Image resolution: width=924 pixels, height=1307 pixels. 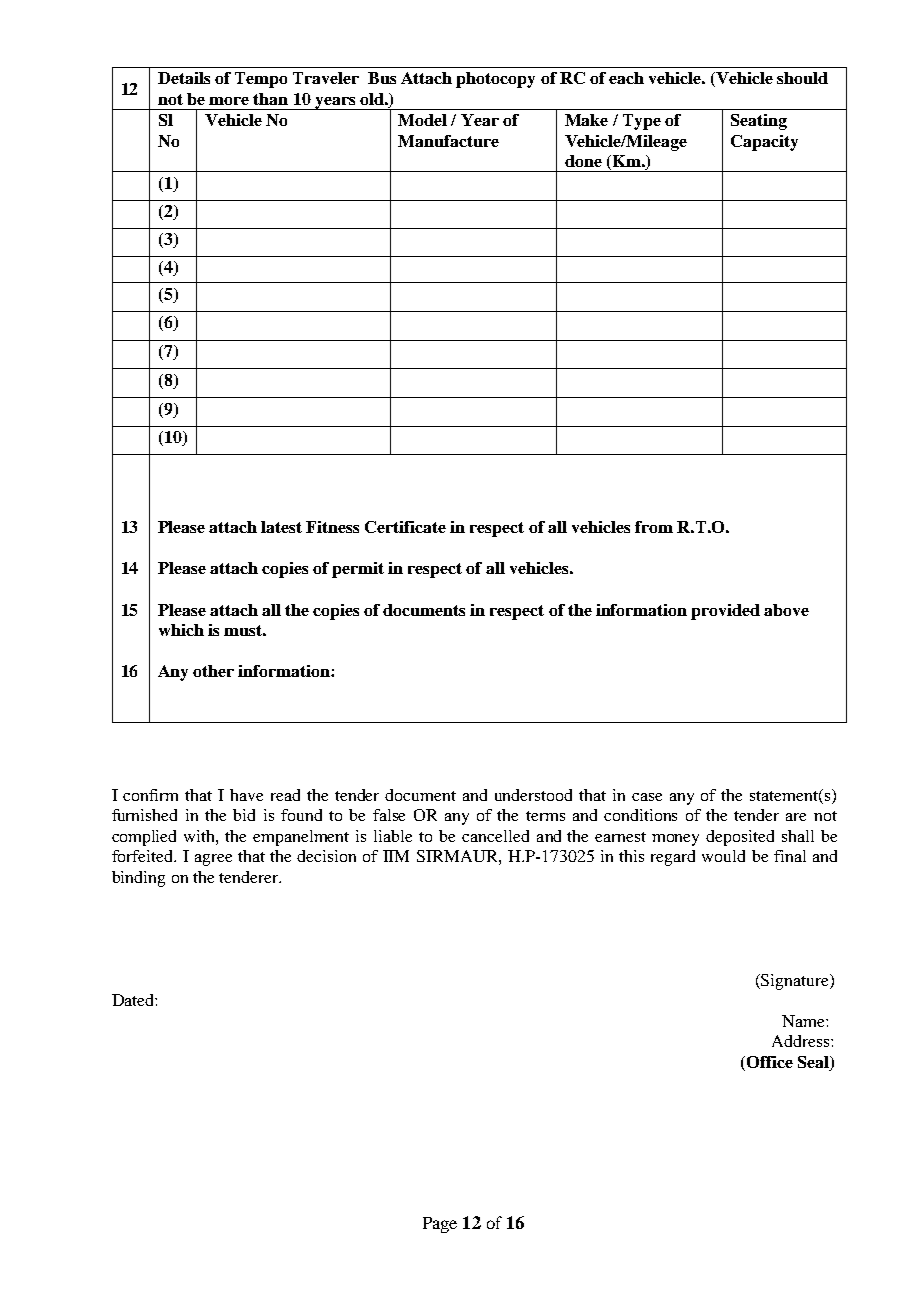 What do you see at coordinates (654, 527) in the screenshot?
I see `from` at bounding box center [654, 527].
